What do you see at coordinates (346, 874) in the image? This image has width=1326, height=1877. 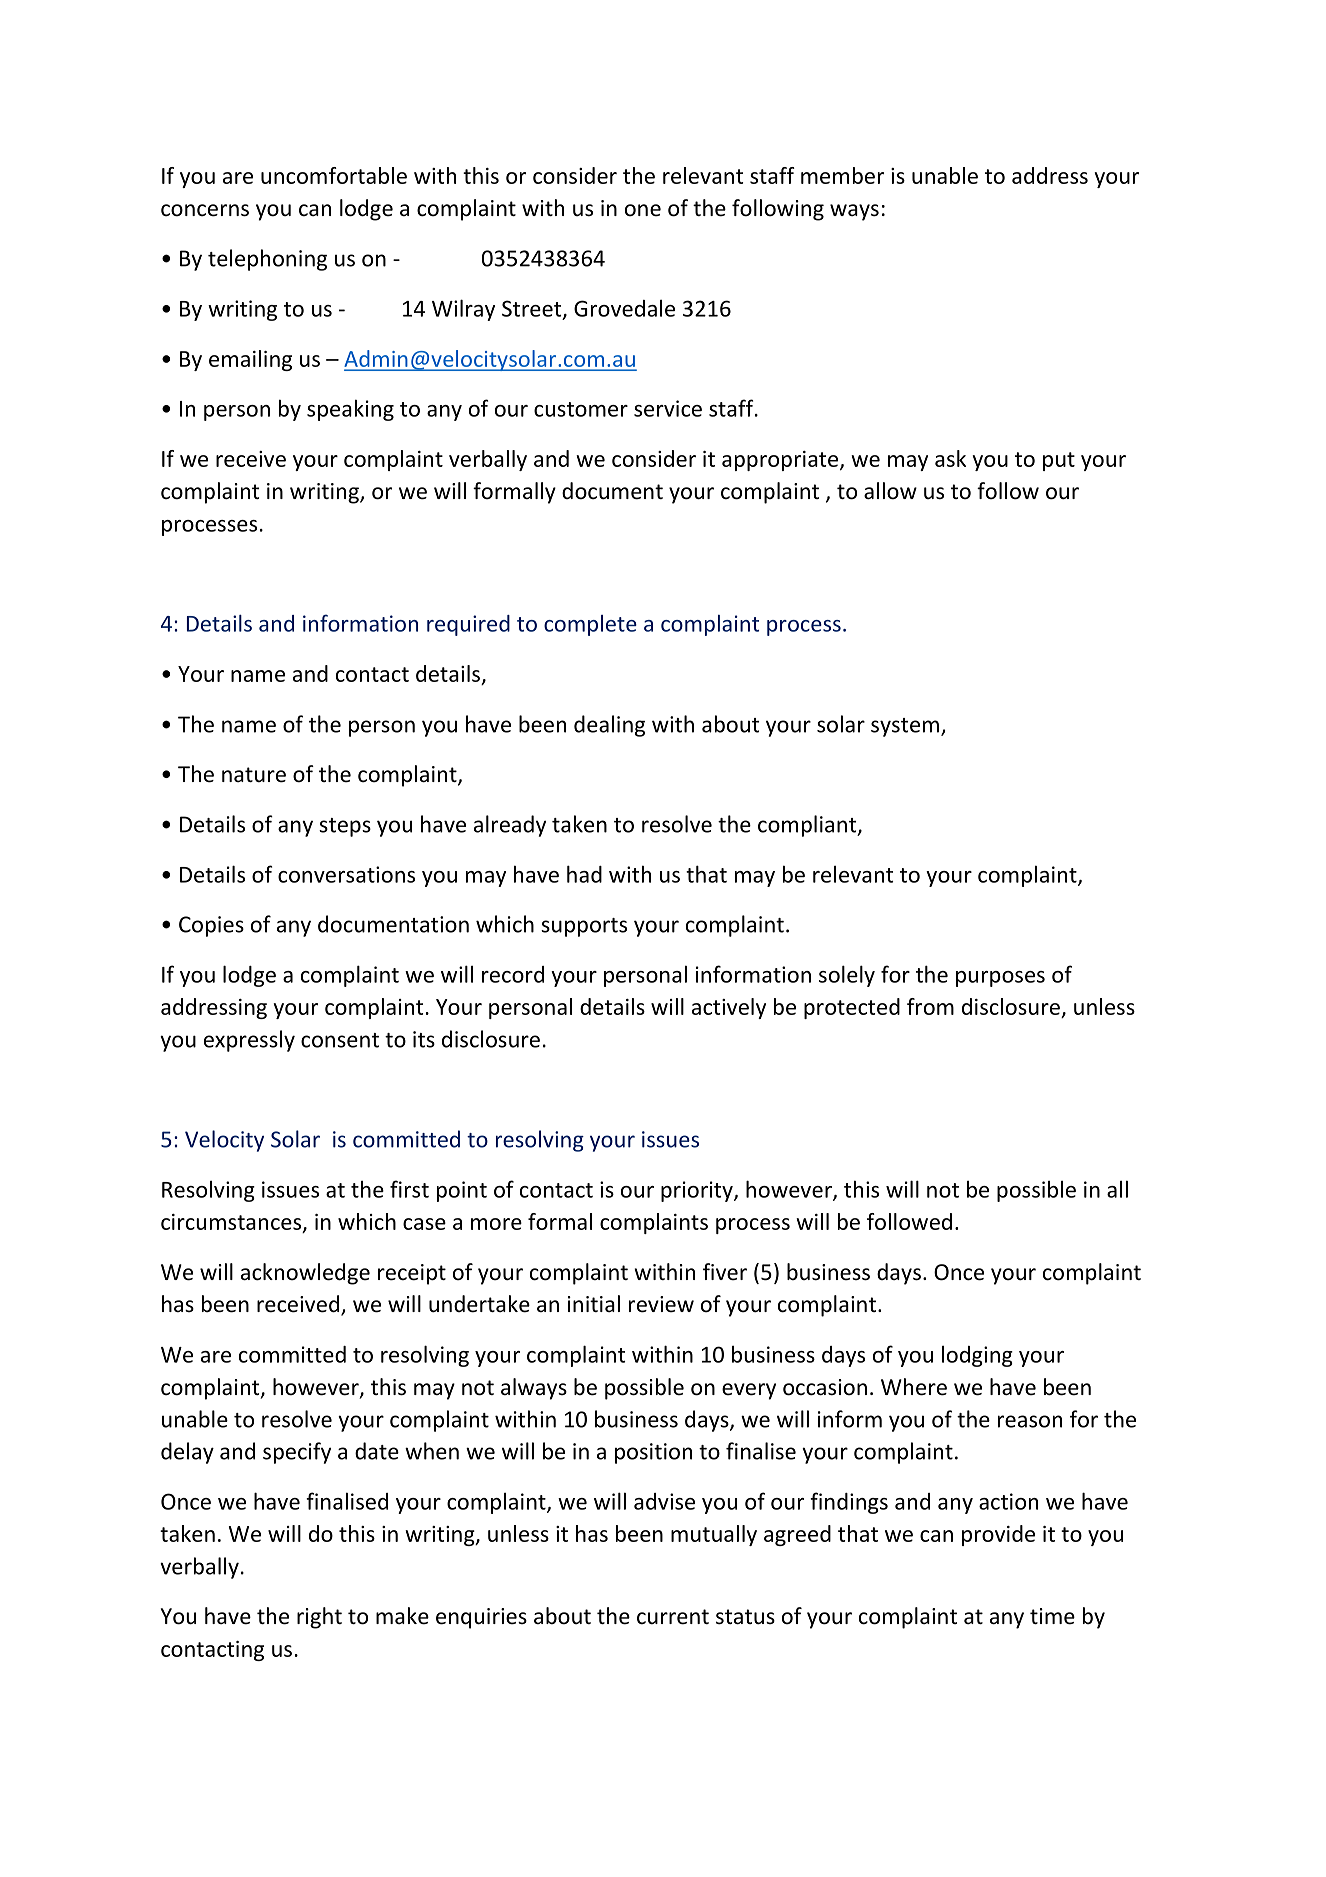 I see `conversations` at bounding box center [346, 874].
